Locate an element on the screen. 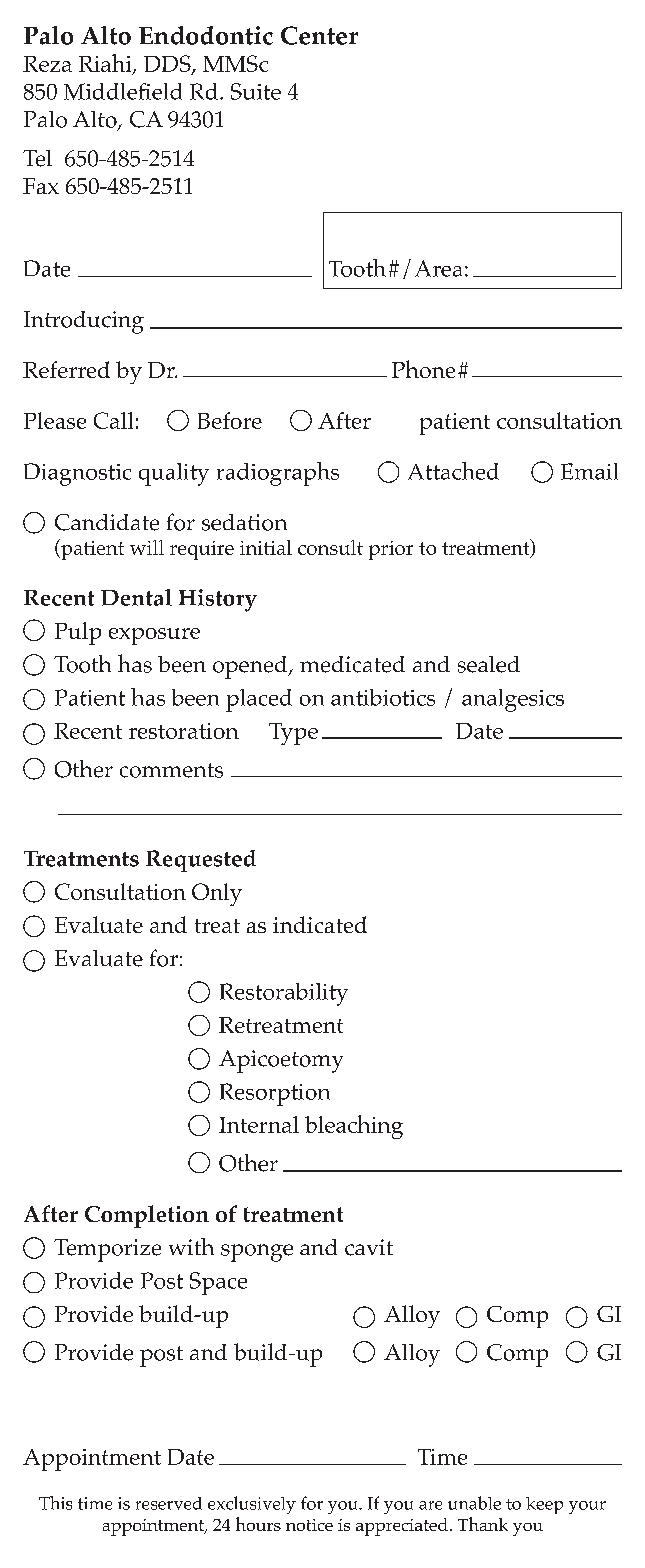  This is located at coordinates (55, 1503).
